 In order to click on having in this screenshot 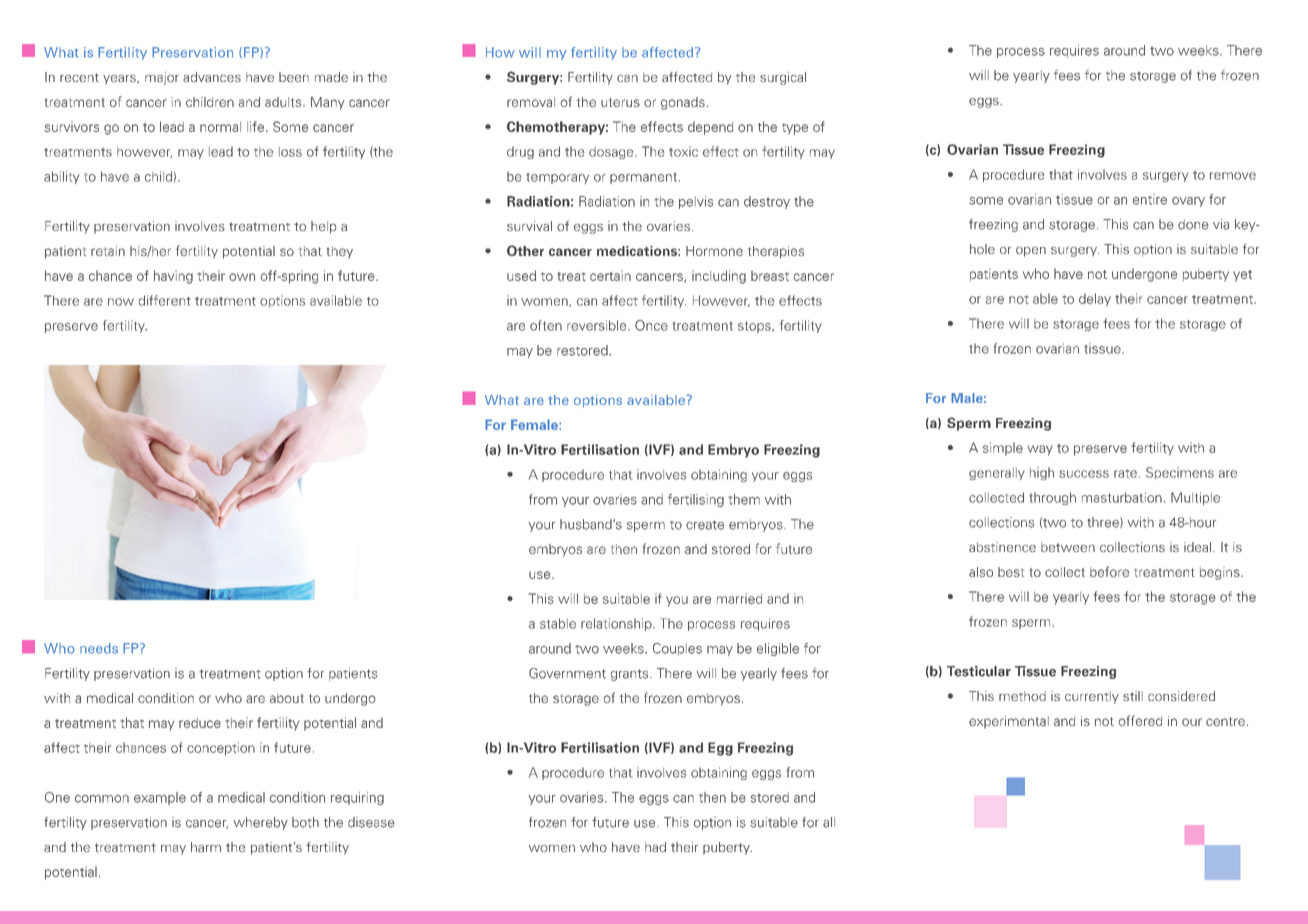, I will do `click(173, 277)`.
